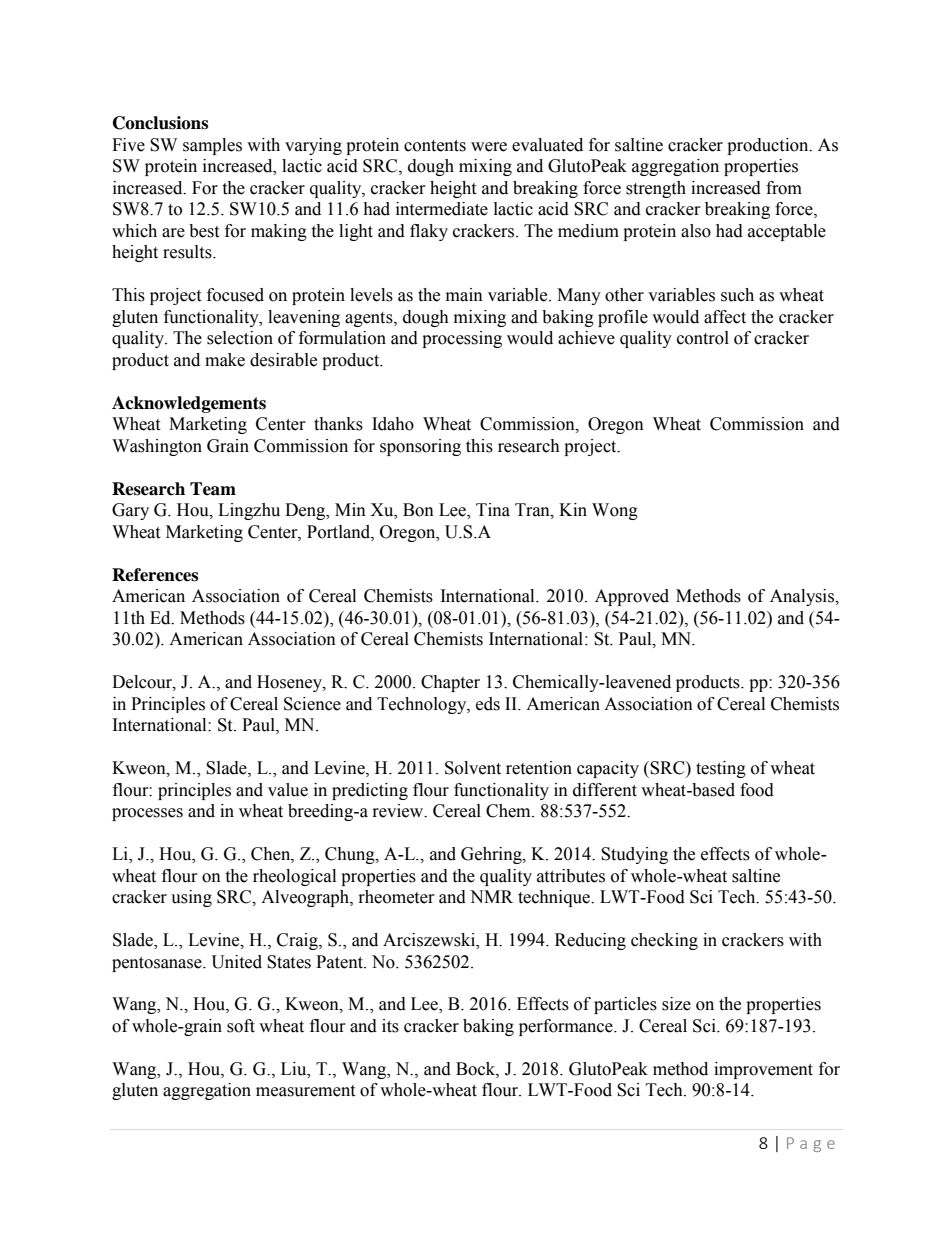 The height and width of the document is (1233, 952). What do you see at coordinates (784, 188) in the document?
I see `from` at bounding box center [784, 188].
